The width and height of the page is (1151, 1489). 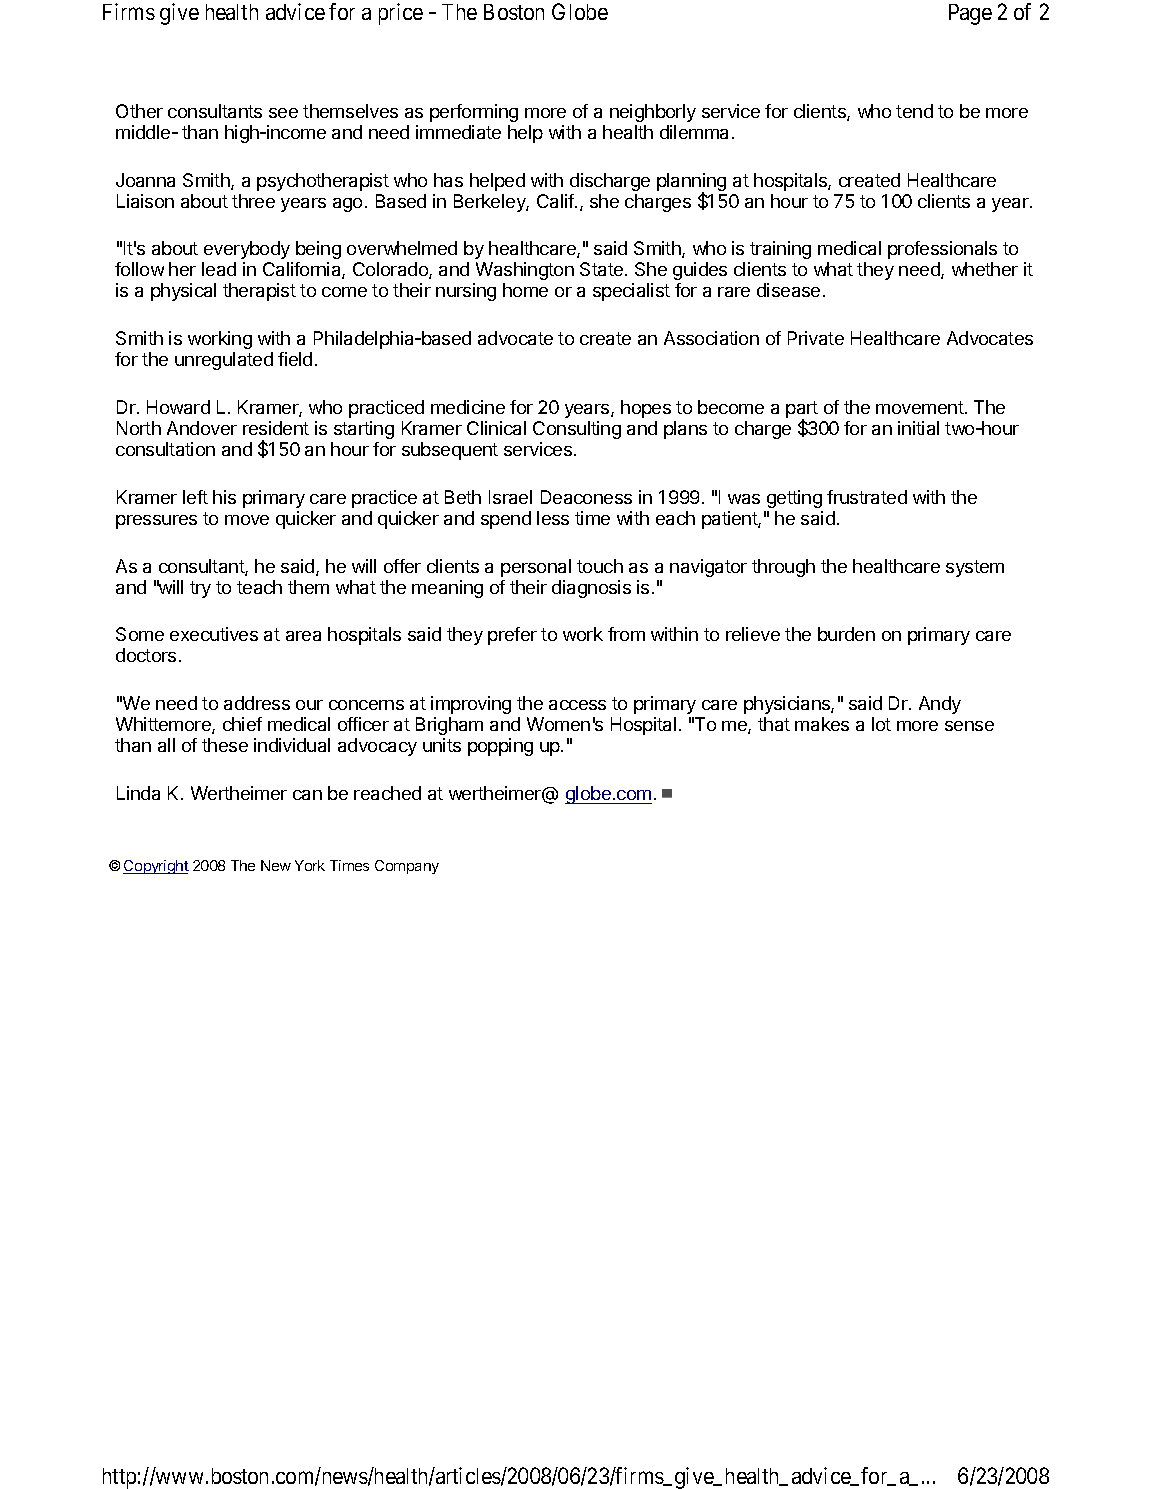 I want to click on physical, so click(x=183, y=292).
